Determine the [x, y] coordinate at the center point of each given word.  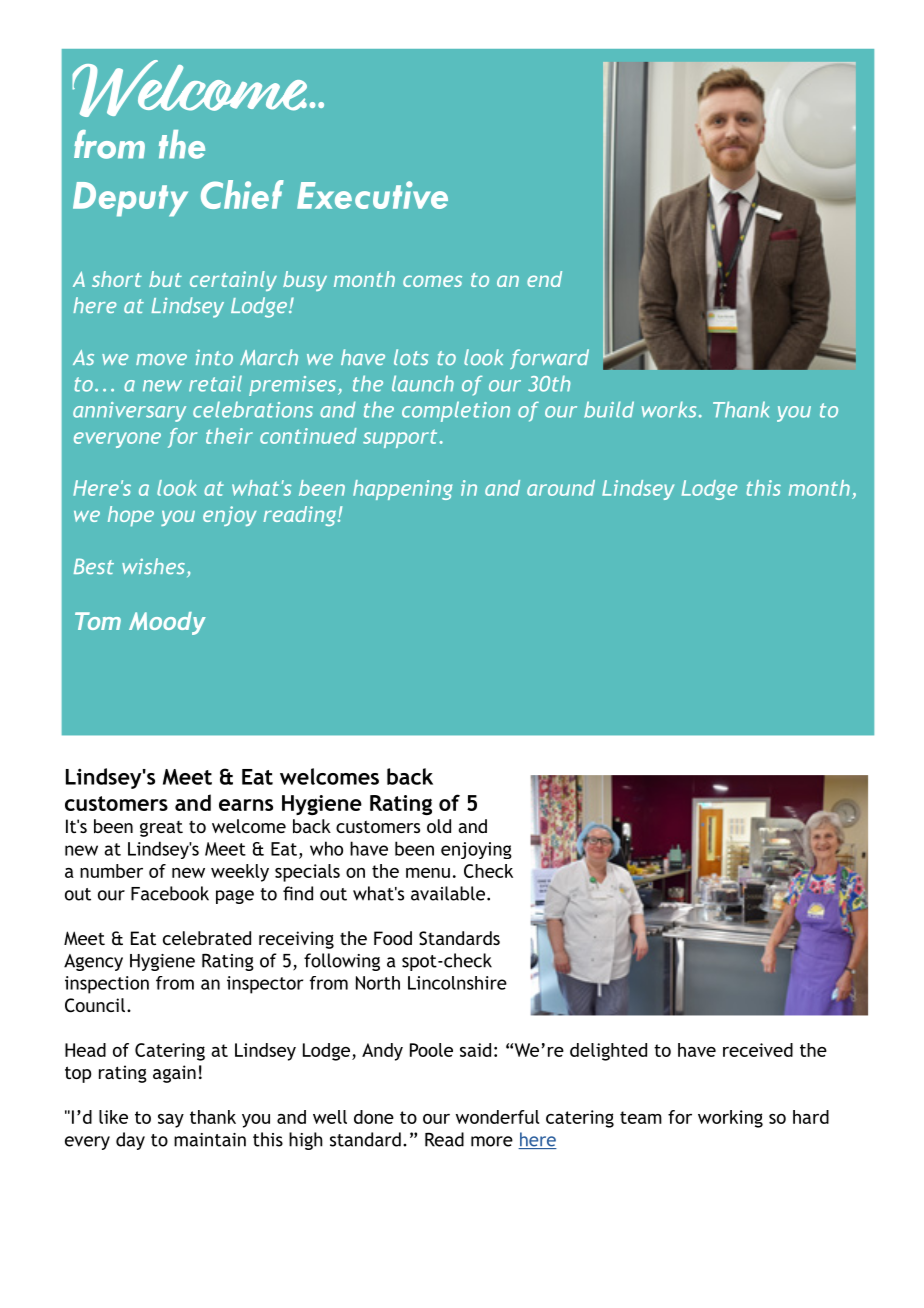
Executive [372, 195]
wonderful [498, 1117]
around [561, 488]
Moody [167, 623]
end [544, 279]
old [439, 826]
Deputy [130, 199]
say [171, 1121]
